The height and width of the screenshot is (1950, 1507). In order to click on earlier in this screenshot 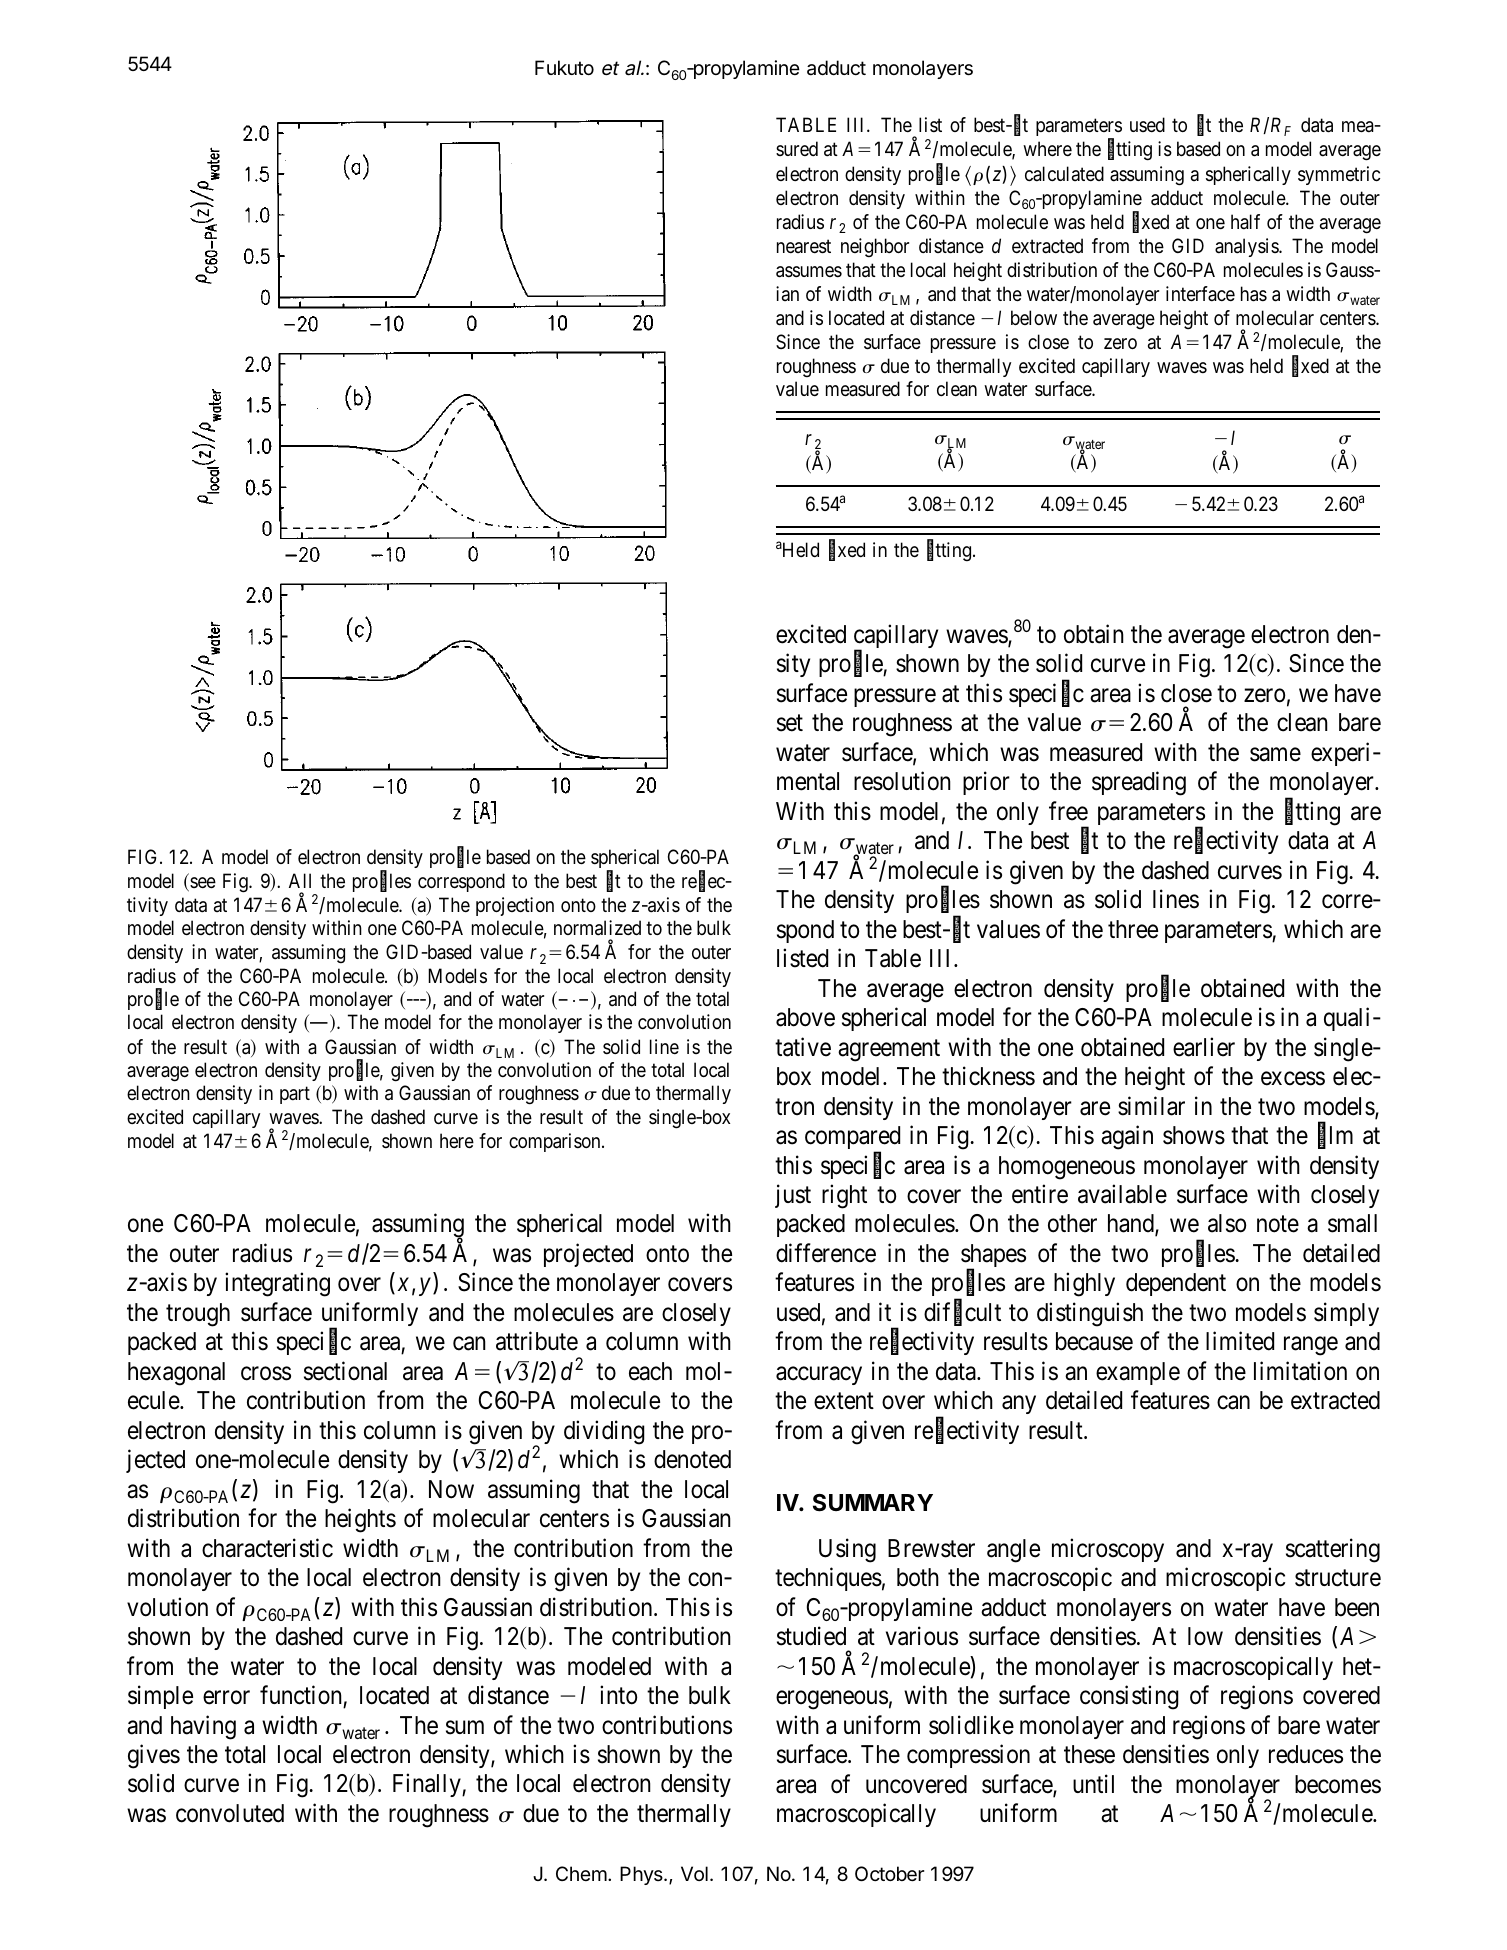, I will do `click(1204, 1047)`.
